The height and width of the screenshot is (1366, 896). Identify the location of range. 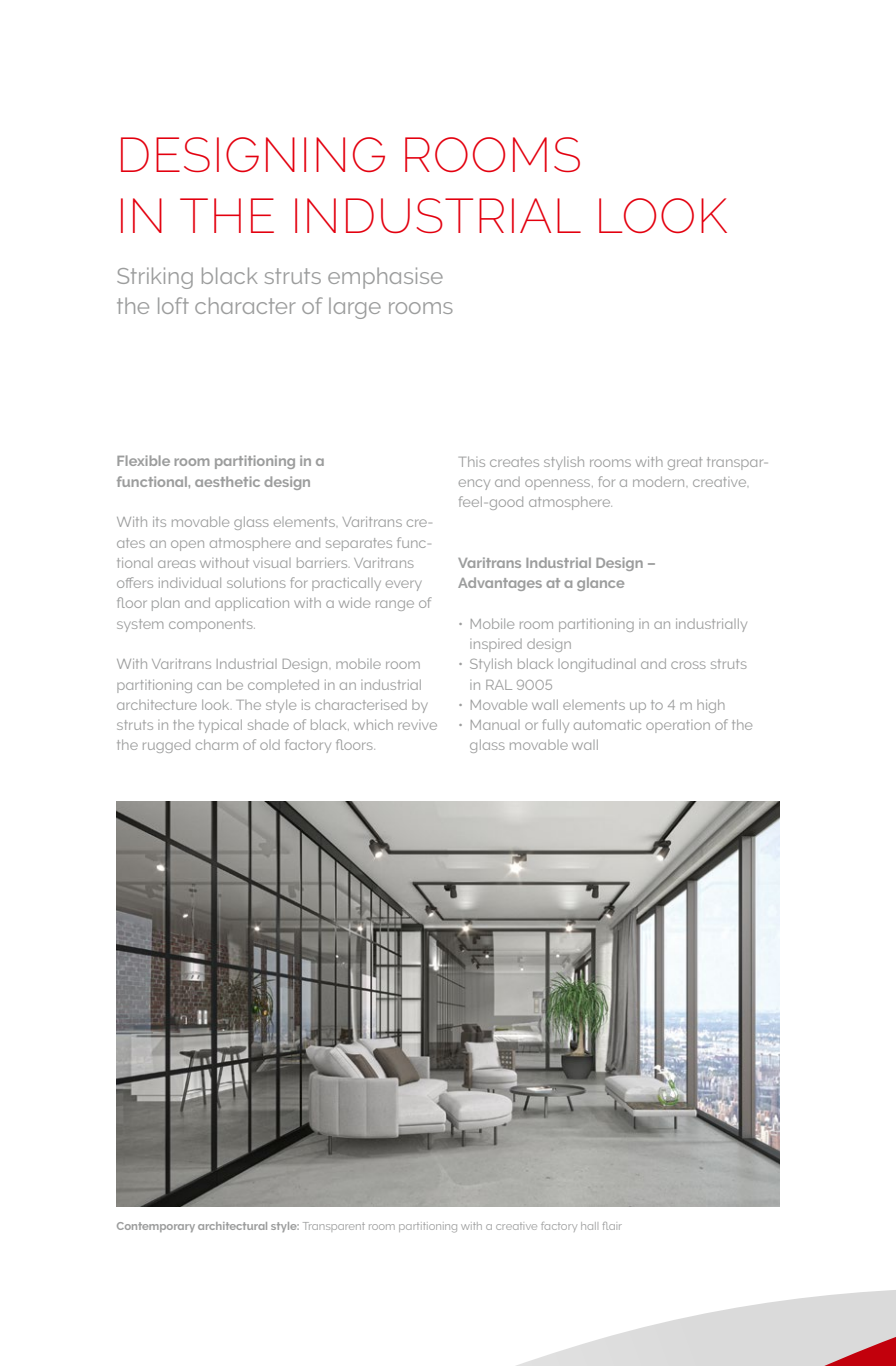
(395, 605).
